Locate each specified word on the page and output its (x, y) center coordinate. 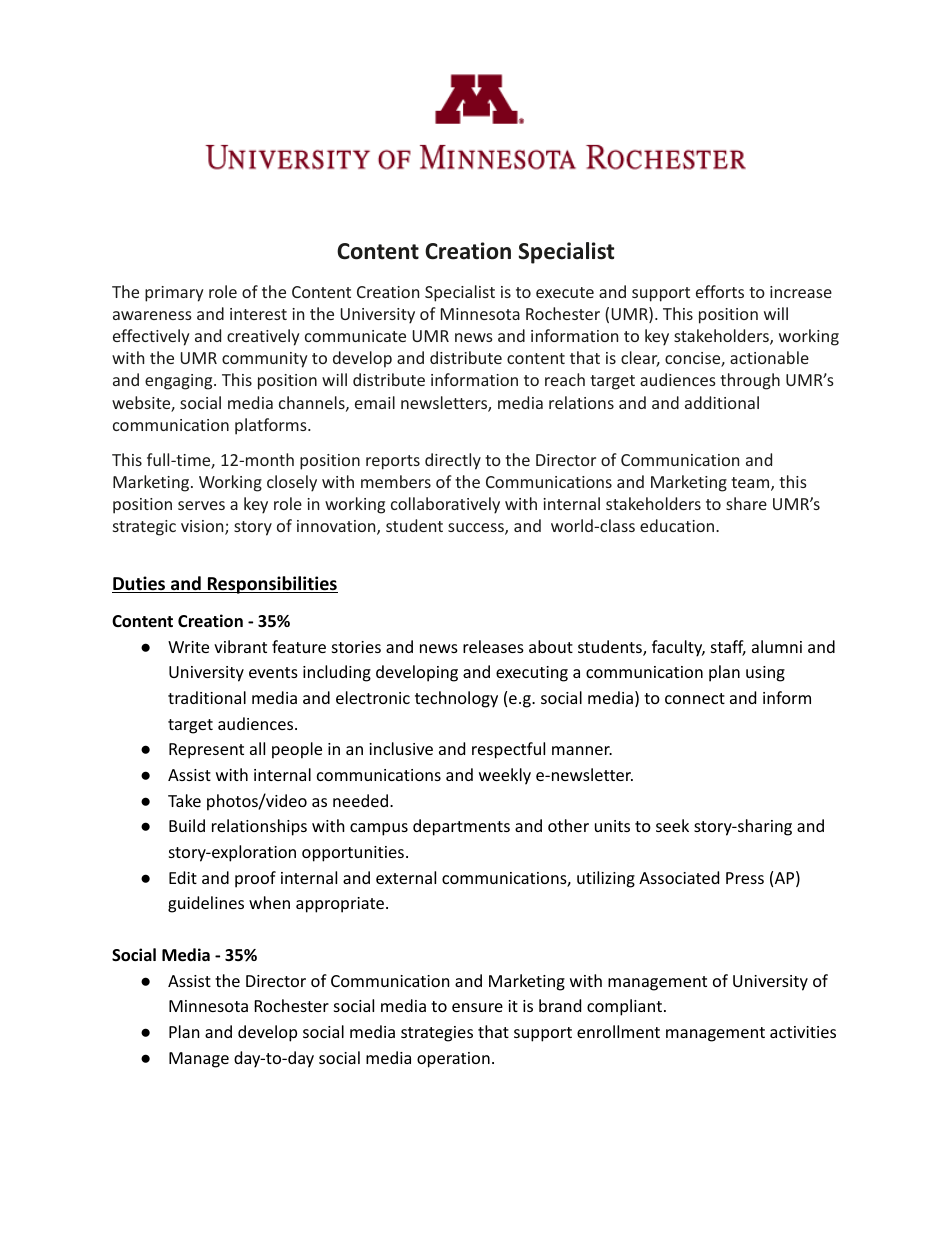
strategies (437, 1034)
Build (187, 825)
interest (258, 314)
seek (672, 825)
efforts (720, 291)
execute (565, 292)
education (678, 525)
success (477, 529)
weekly (505, 776)
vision (203, 527)
